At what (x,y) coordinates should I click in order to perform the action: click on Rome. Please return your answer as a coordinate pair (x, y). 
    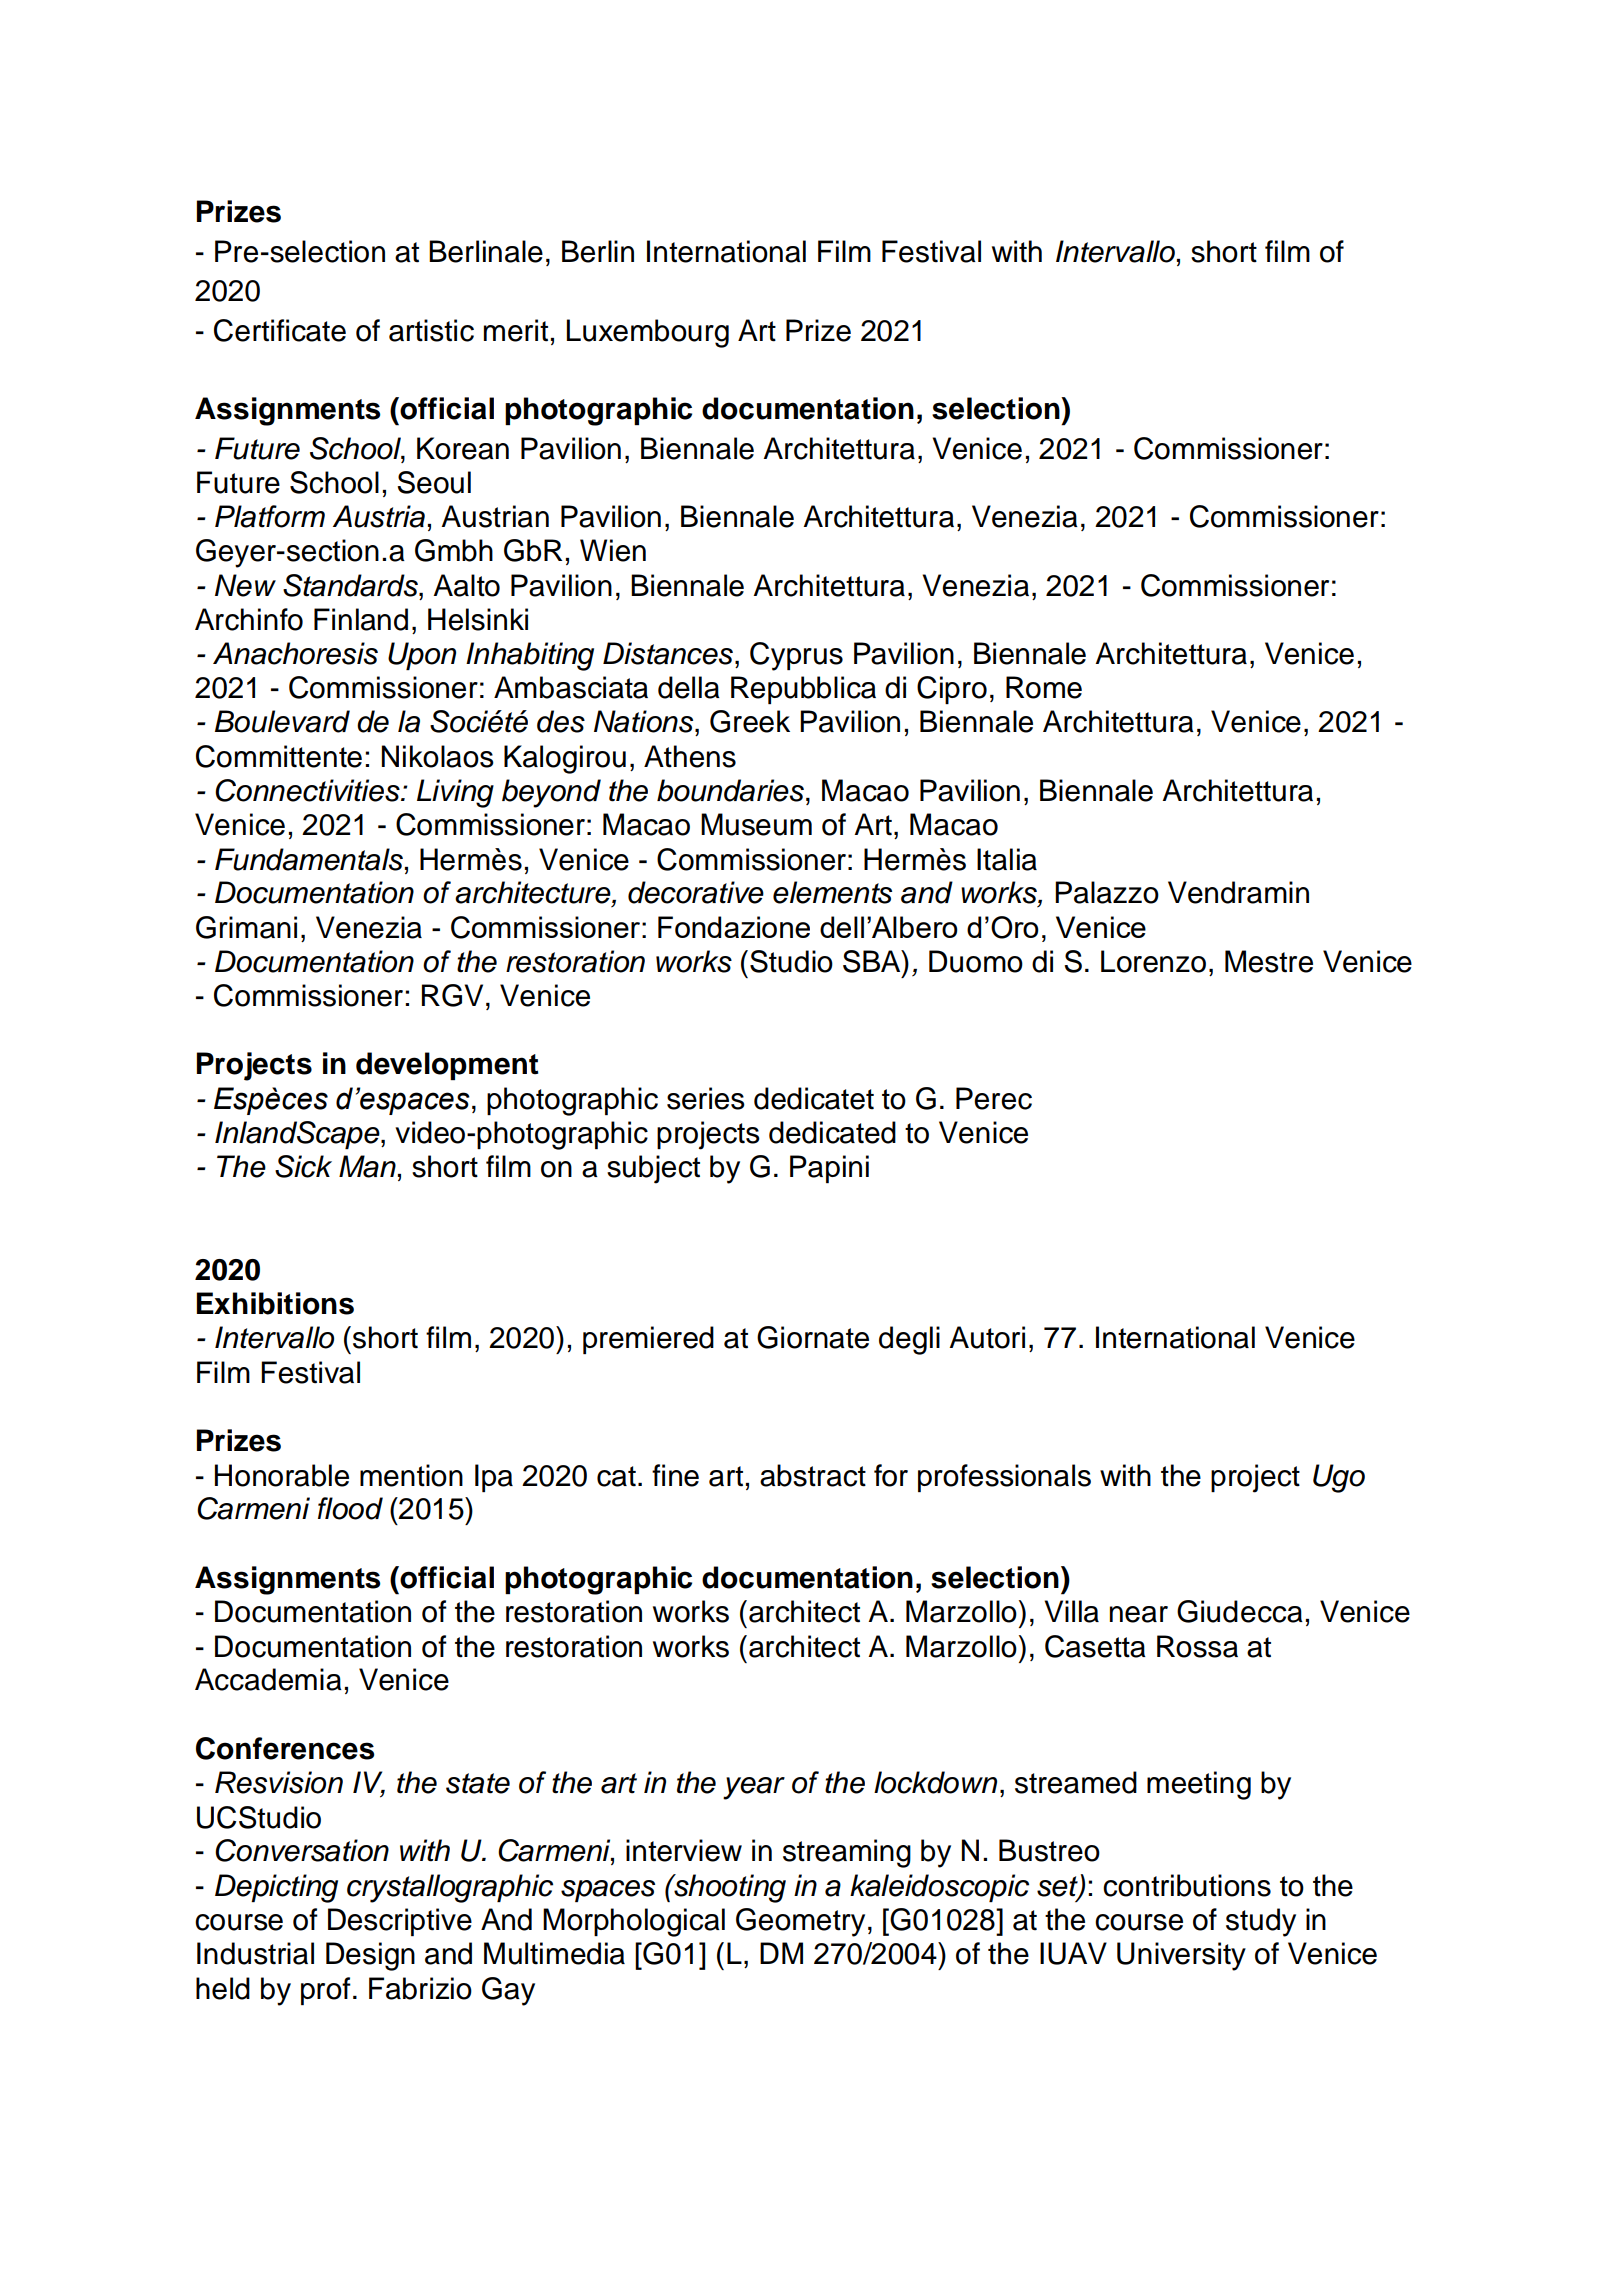
    Looking at the image, I should click on (1044, 687).
